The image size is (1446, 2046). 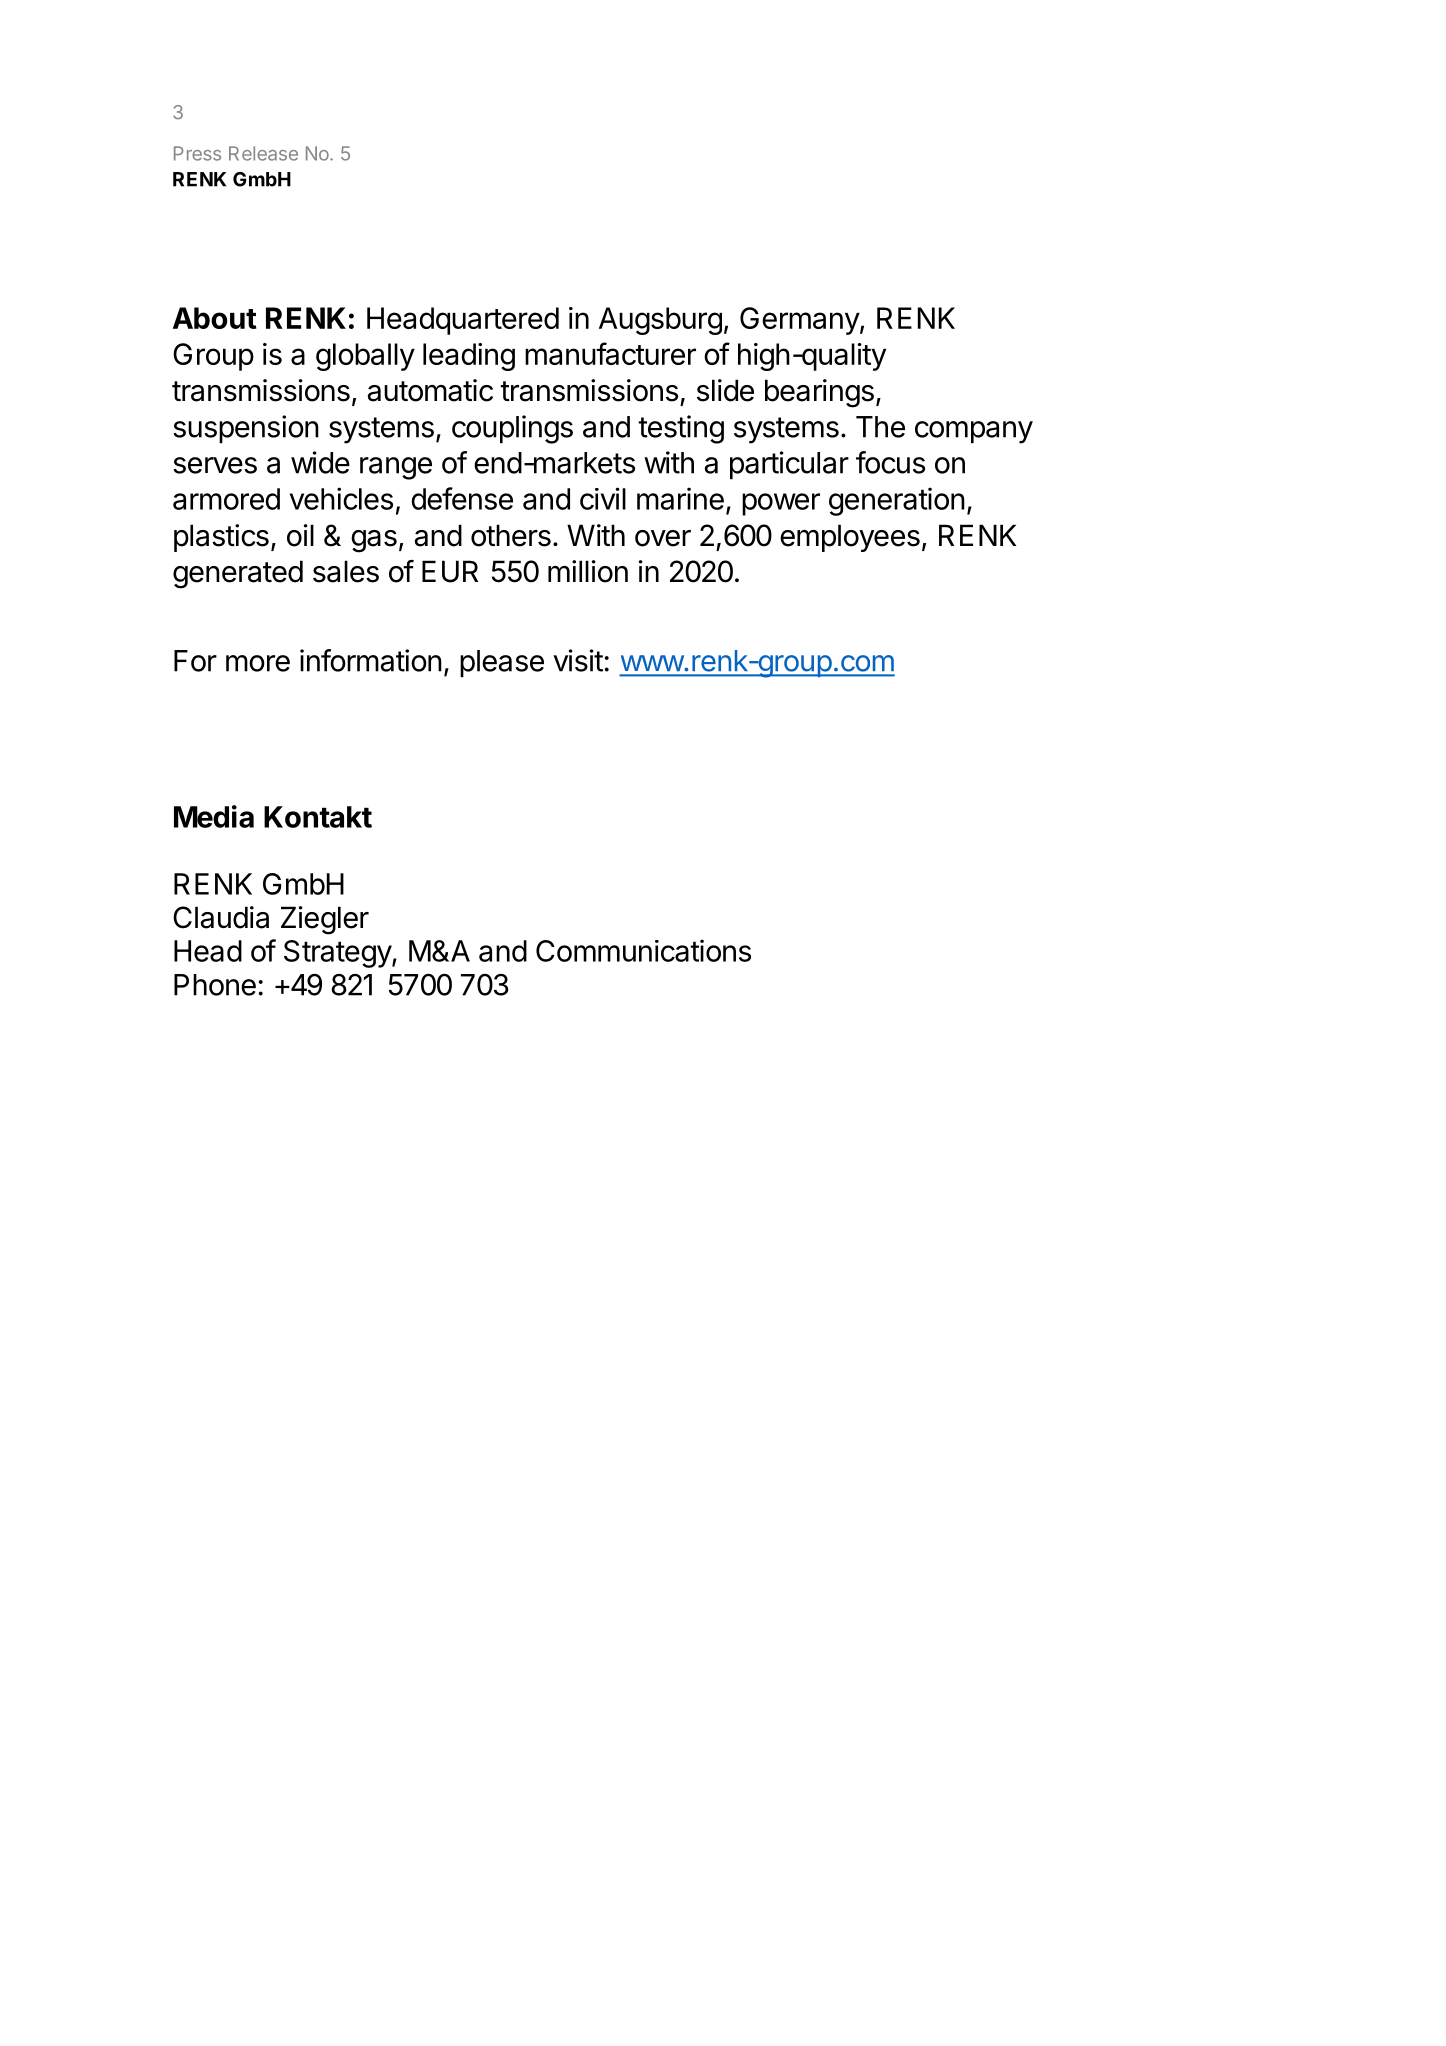 What do you see at coordinates (819, 393) in the document?
I see `bearings` at bounding box center [819, 393].
